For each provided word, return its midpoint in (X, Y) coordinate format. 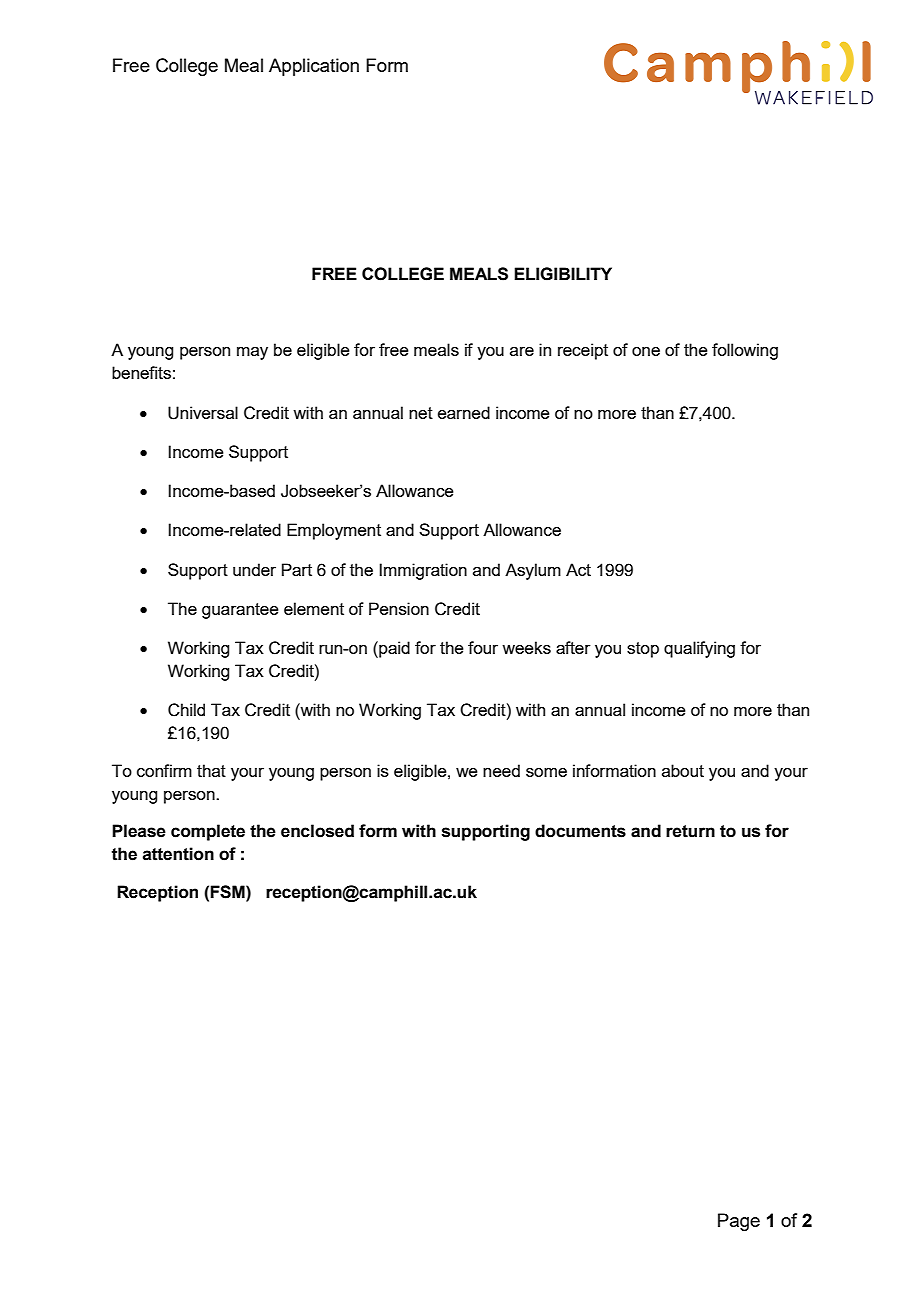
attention (178, 854)
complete (208, 832)
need (501, 770)
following (745, 351)
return (690, 831)
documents (580, 831)
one (646, 351)
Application (314, 67)
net (421, 413)
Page (739, 1222)
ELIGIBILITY (563, 274)
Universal (203, 413)
